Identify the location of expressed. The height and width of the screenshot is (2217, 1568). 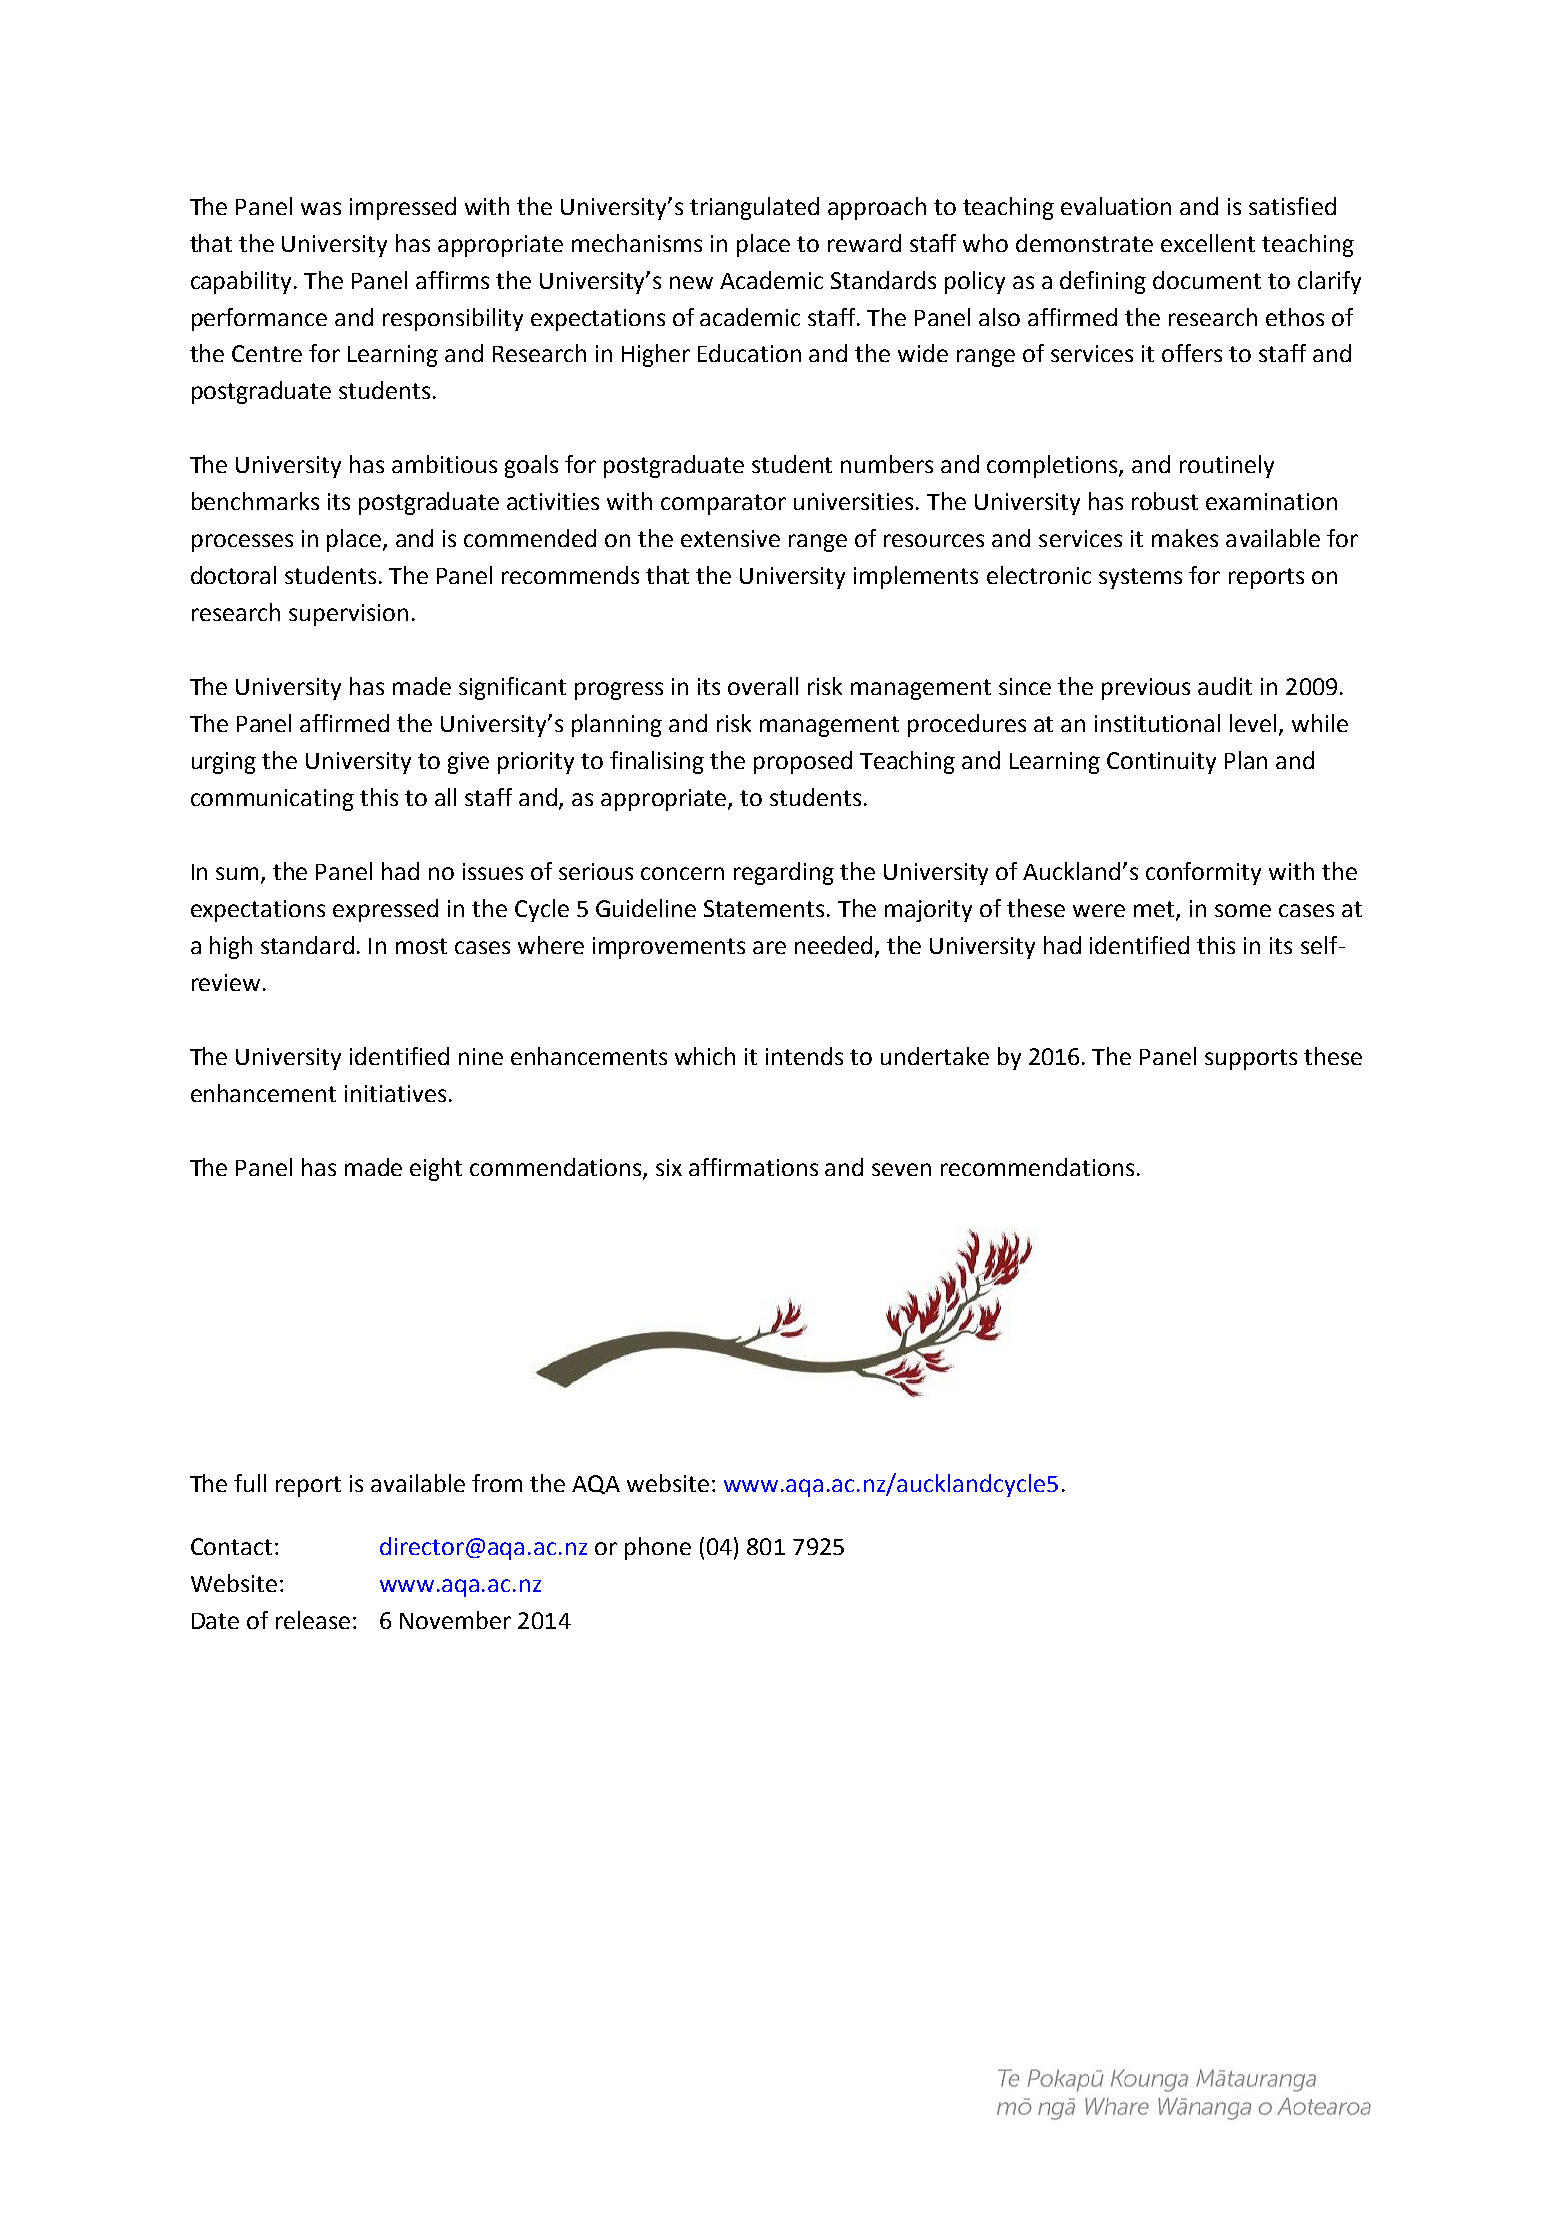
(385, 910).
